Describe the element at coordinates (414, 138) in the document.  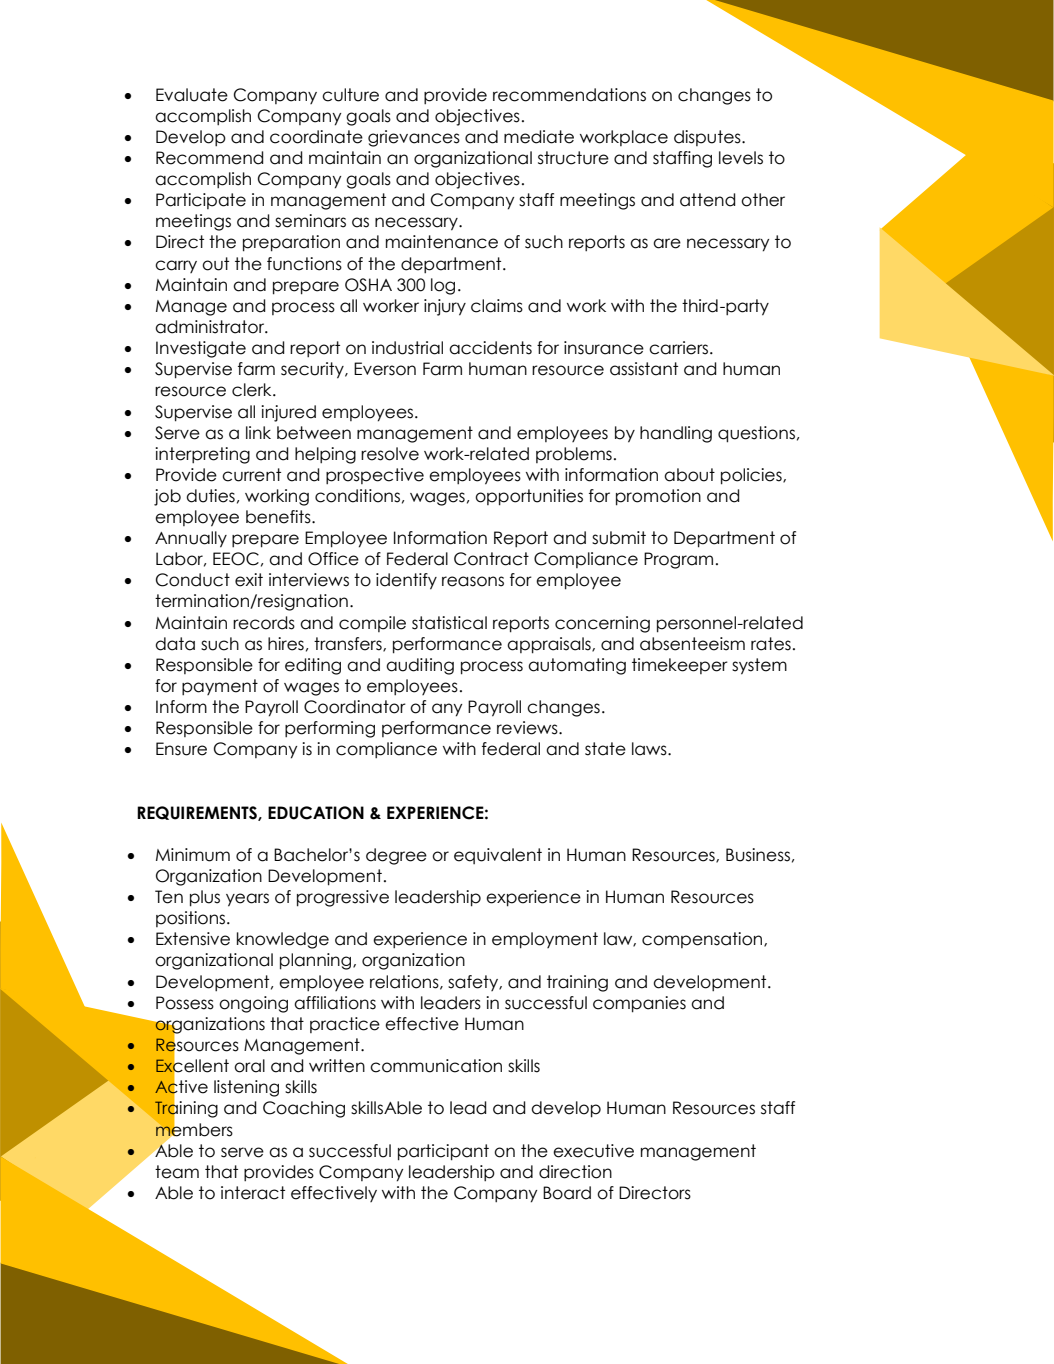
I see `grievances` at that location.
